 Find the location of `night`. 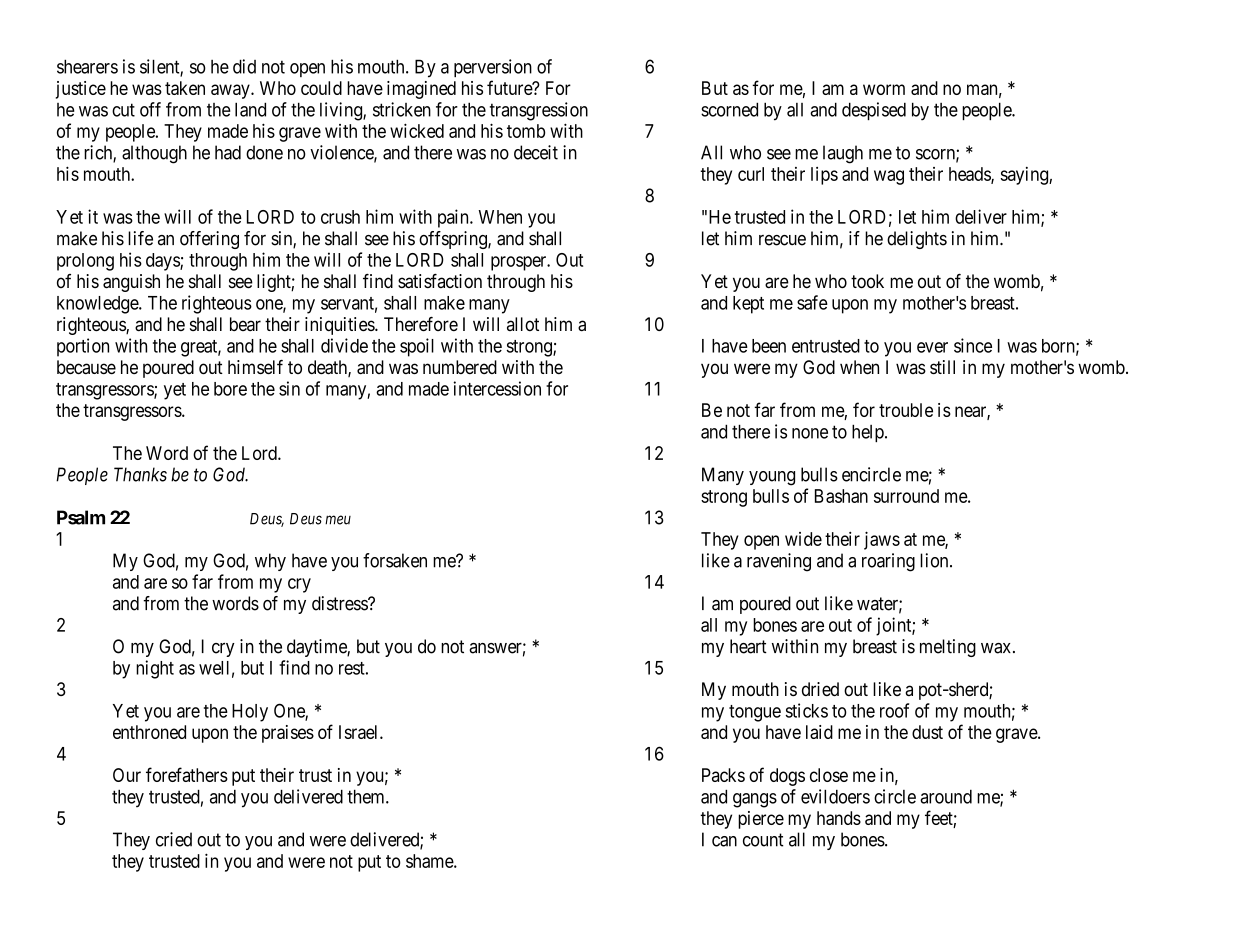

night is located at coordinates (155, 669).
